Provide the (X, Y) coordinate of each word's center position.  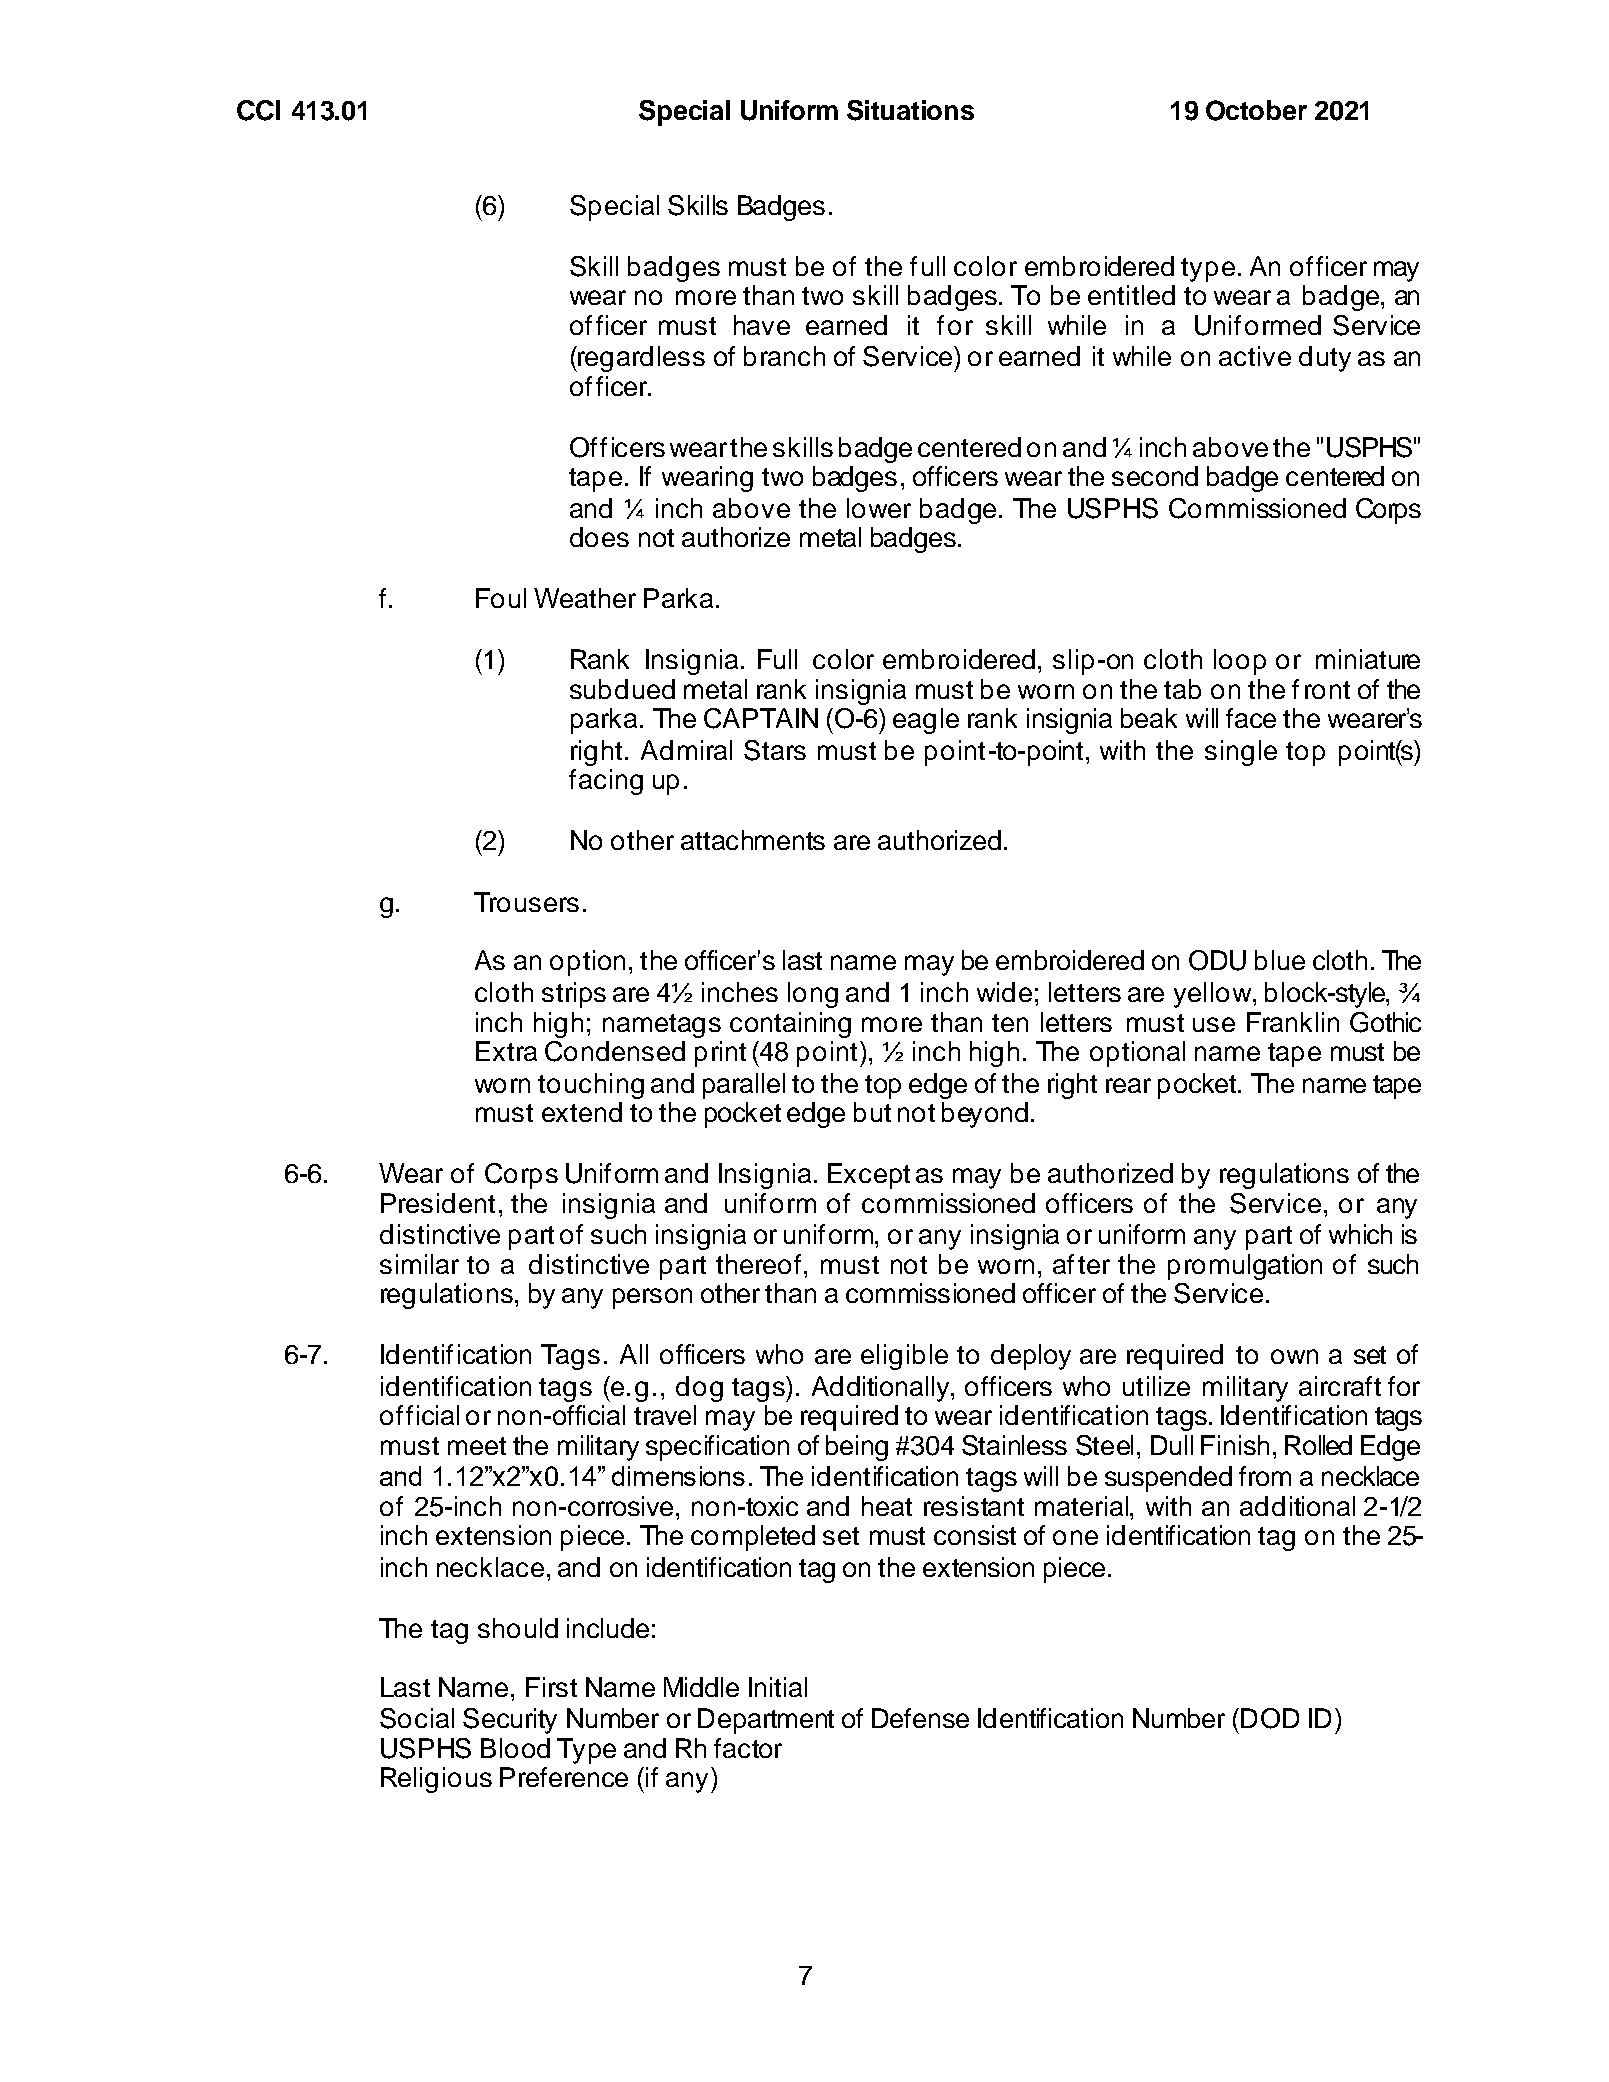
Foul (501, 598)
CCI (258, 110)
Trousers (526, 902)
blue (1280, 960)
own (1294, 1356)
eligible (904, 1357)
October (1256, 110)
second (1155, 476)
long (813, 995)
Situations (910, 110)
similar (419, 1264)
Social (417, 1718)
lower (879, 508)
